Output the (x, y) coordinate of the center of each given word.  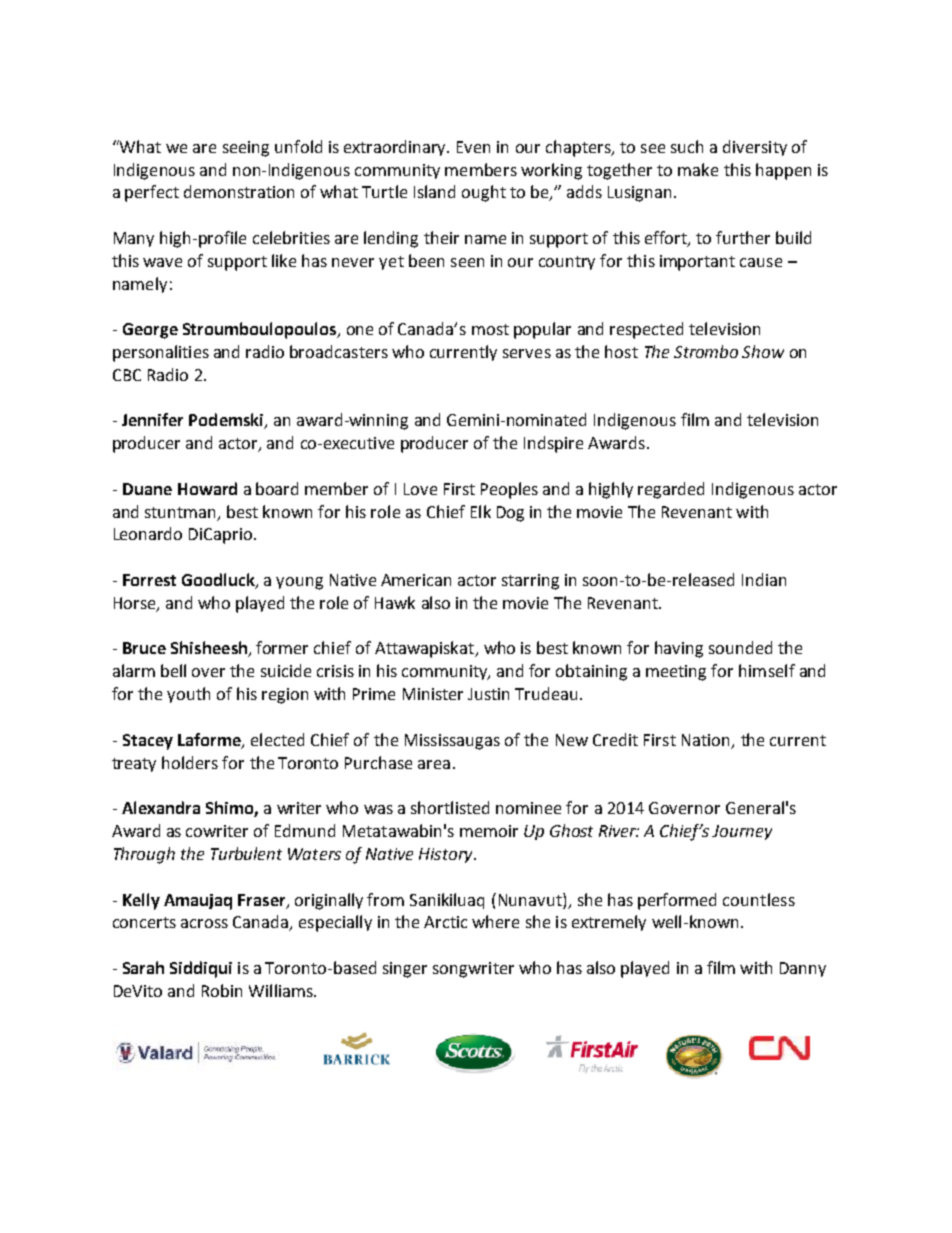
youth (188, 695)
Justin (488, 694)
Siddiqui (201, 969)
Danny (803, 969)
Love (420, 489)
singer (405, 970)
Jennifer (152, 419)
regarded (671, 490)
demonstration (239, 191)
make (698, 169)
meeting (676, 673)
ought (484, 193)
